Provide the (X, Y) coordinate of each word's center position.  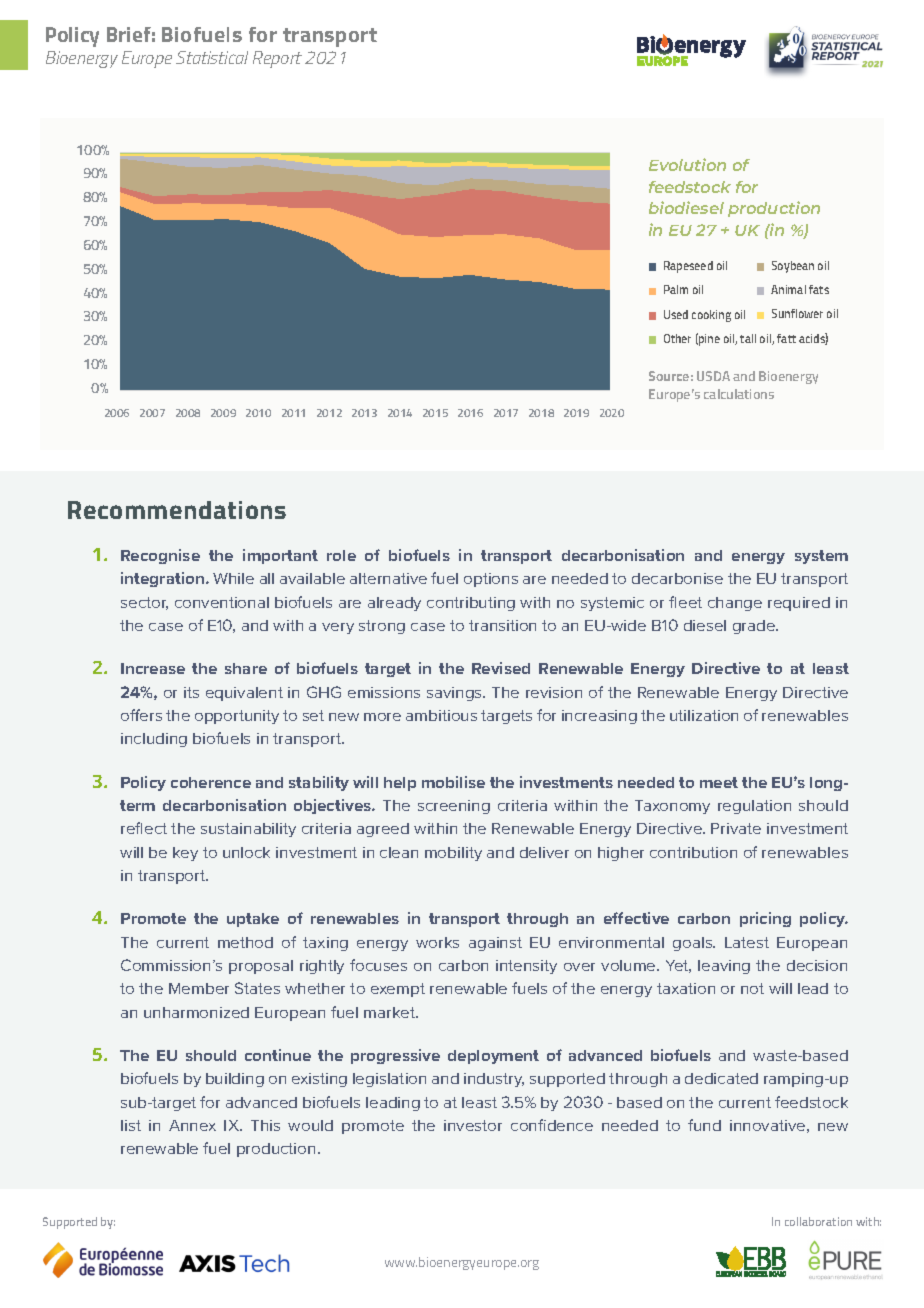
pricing (765, 919)
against (495, 944)
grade (755, 627)
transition (502, 625)
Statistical (212, 57)
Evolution (687, 164)
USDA (713, 376)
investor (473, 1125)
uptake (253, 920)
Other (677, 338)
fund (704, 1125)
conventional (222, 602)
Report (277, 59)
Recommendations (177, 510)
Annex (192, 1125)
